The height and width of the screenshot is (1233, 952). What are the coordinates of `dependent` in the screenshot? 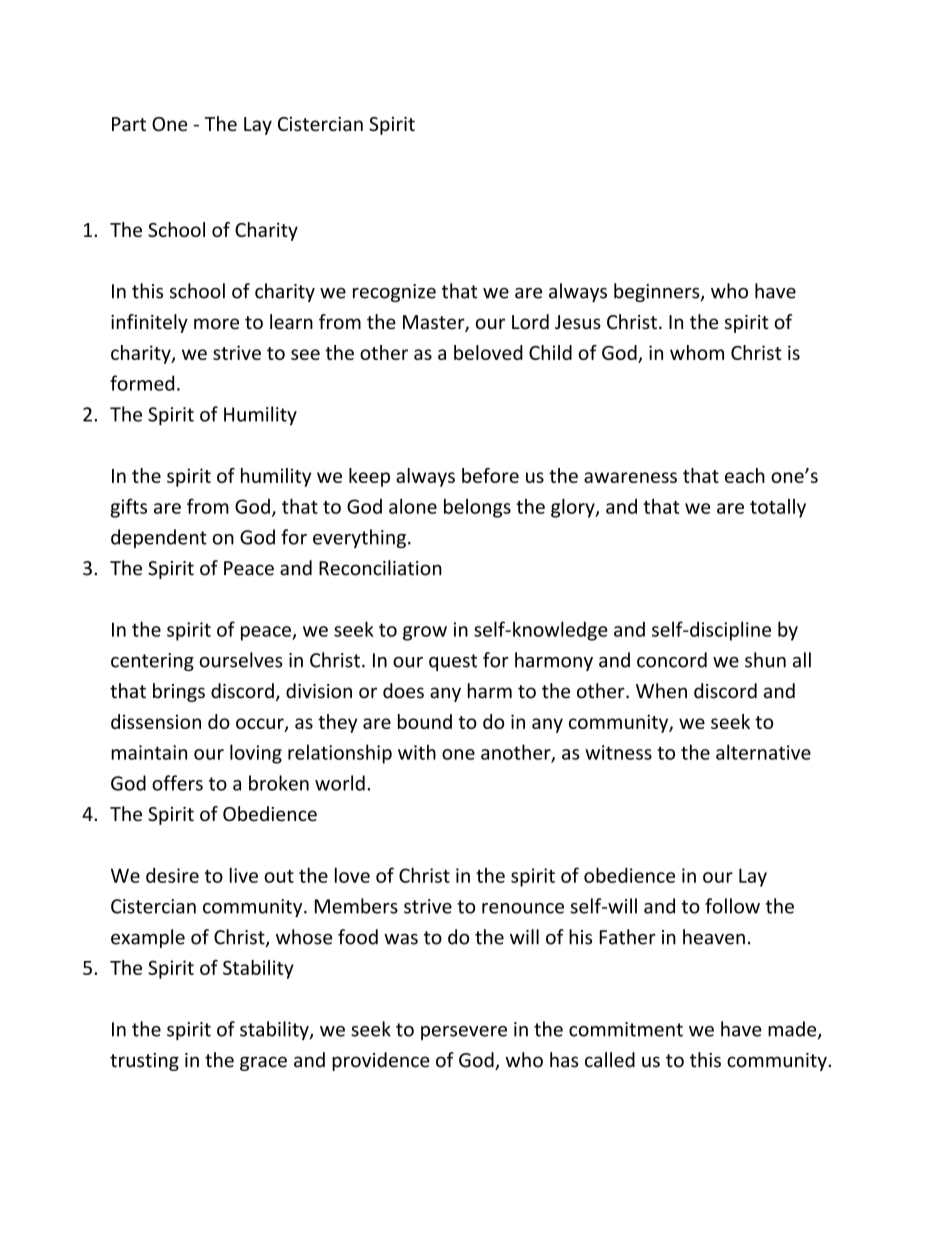 It's located at (159, 538).
